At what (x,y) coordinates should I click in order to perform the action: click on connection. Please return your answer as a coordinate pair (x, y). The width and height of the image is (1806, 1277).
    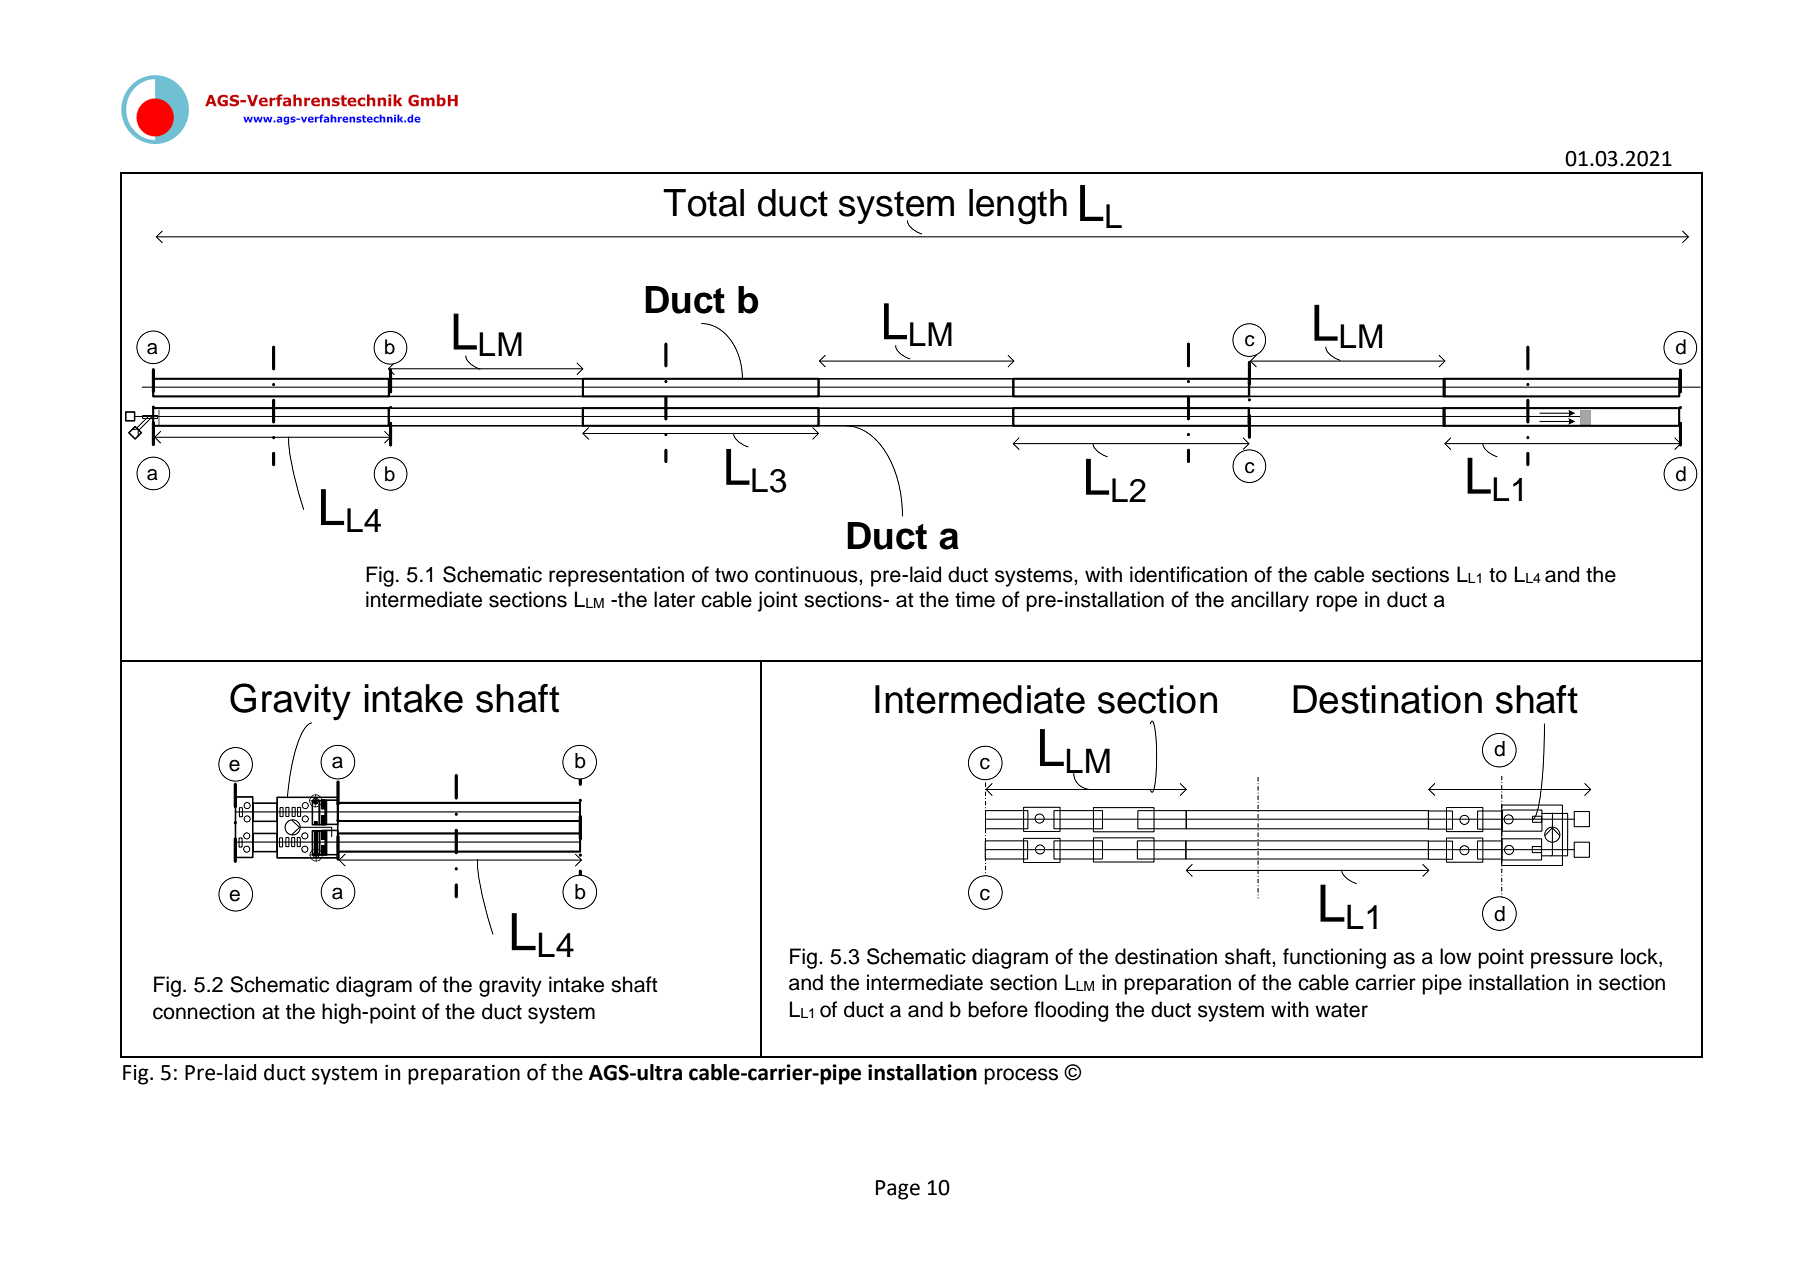
    Looking at the image, I should click on (204, 1011).
